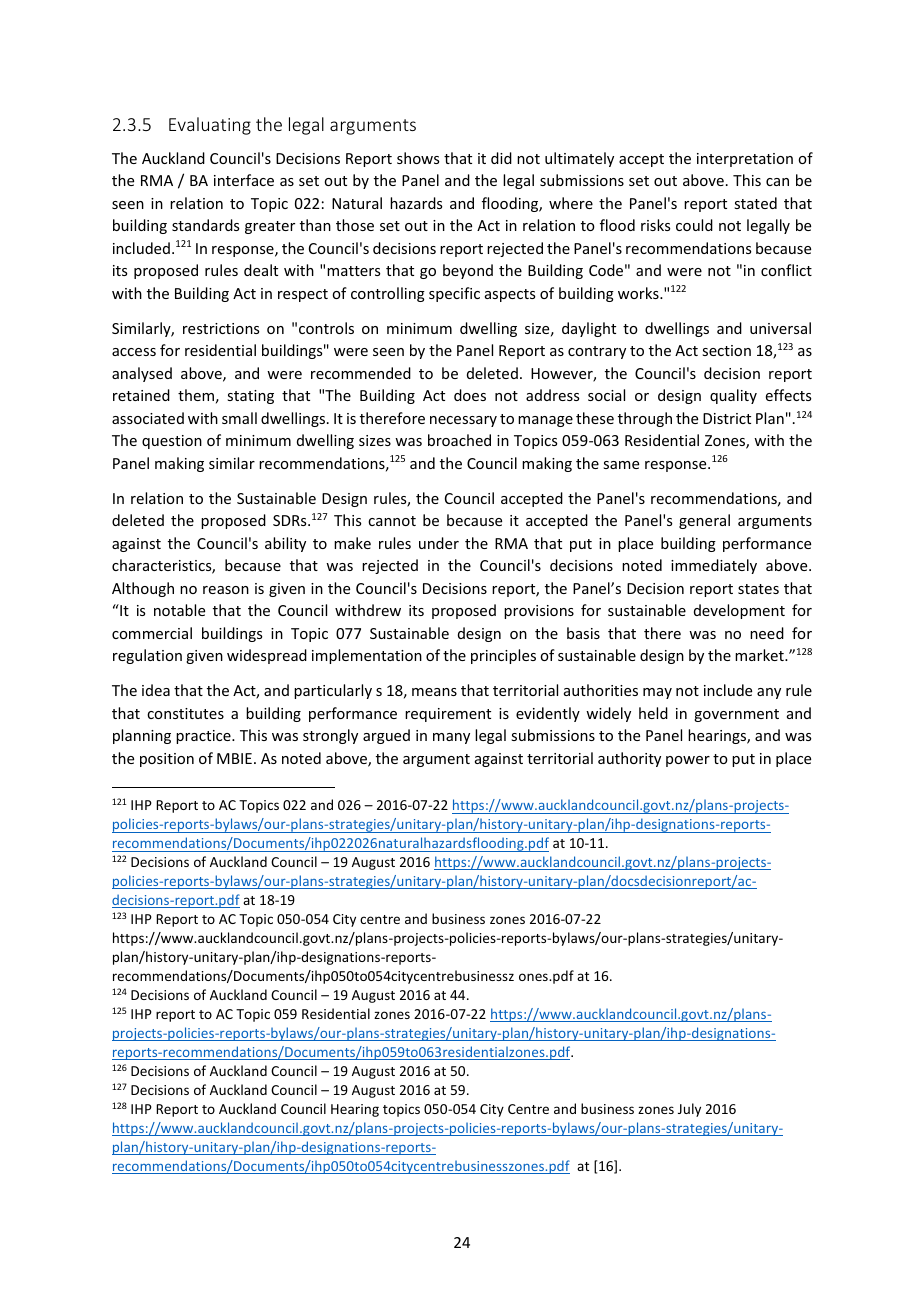 The image size is (924, 1308). What do you see at coordinates (745, 160) in the screenshot?
I see `interpretation` at bounding box center [745, 160].
